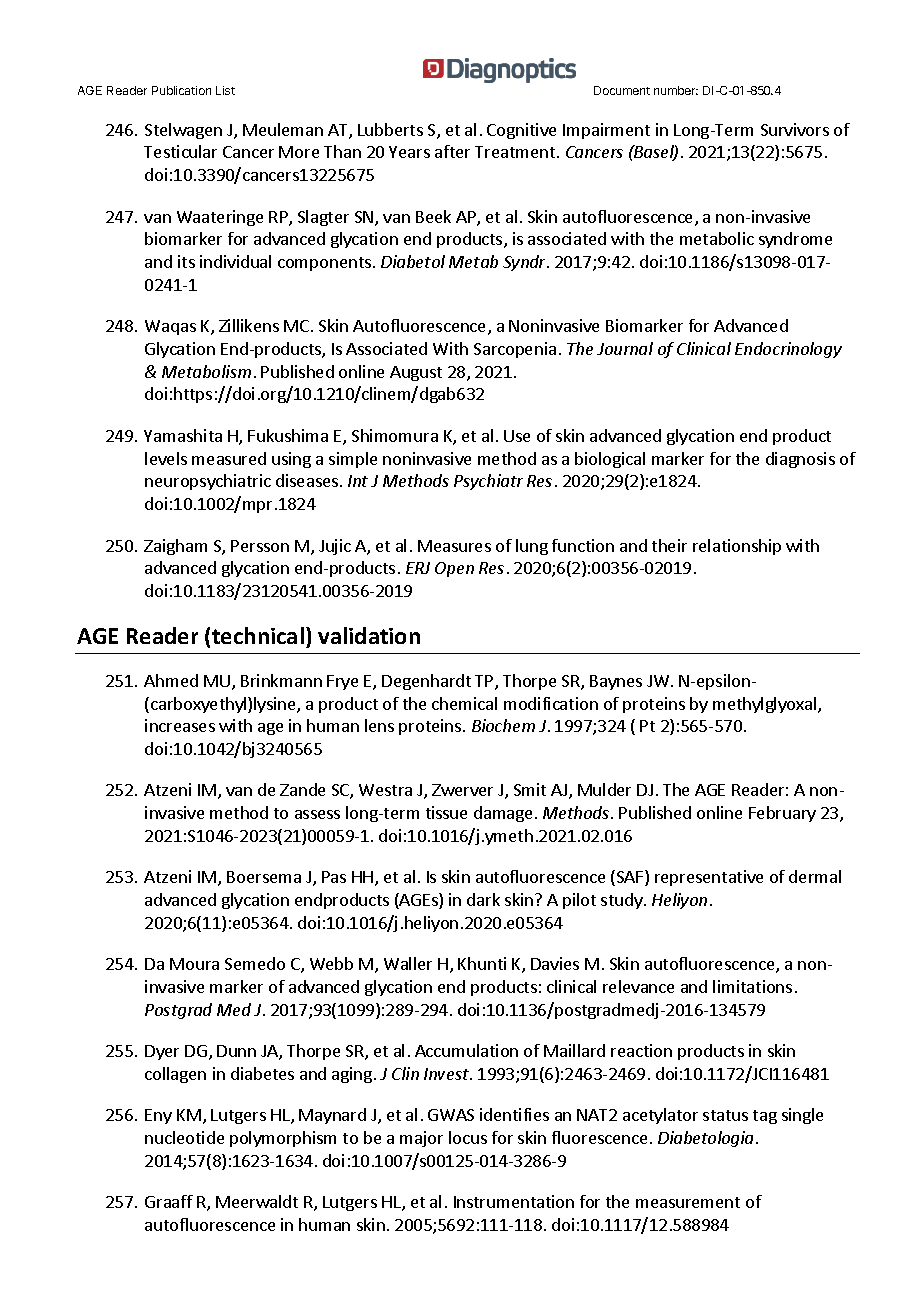  Describe the element at coordinates (229, 458) in the page. I see `measured` at that location.
